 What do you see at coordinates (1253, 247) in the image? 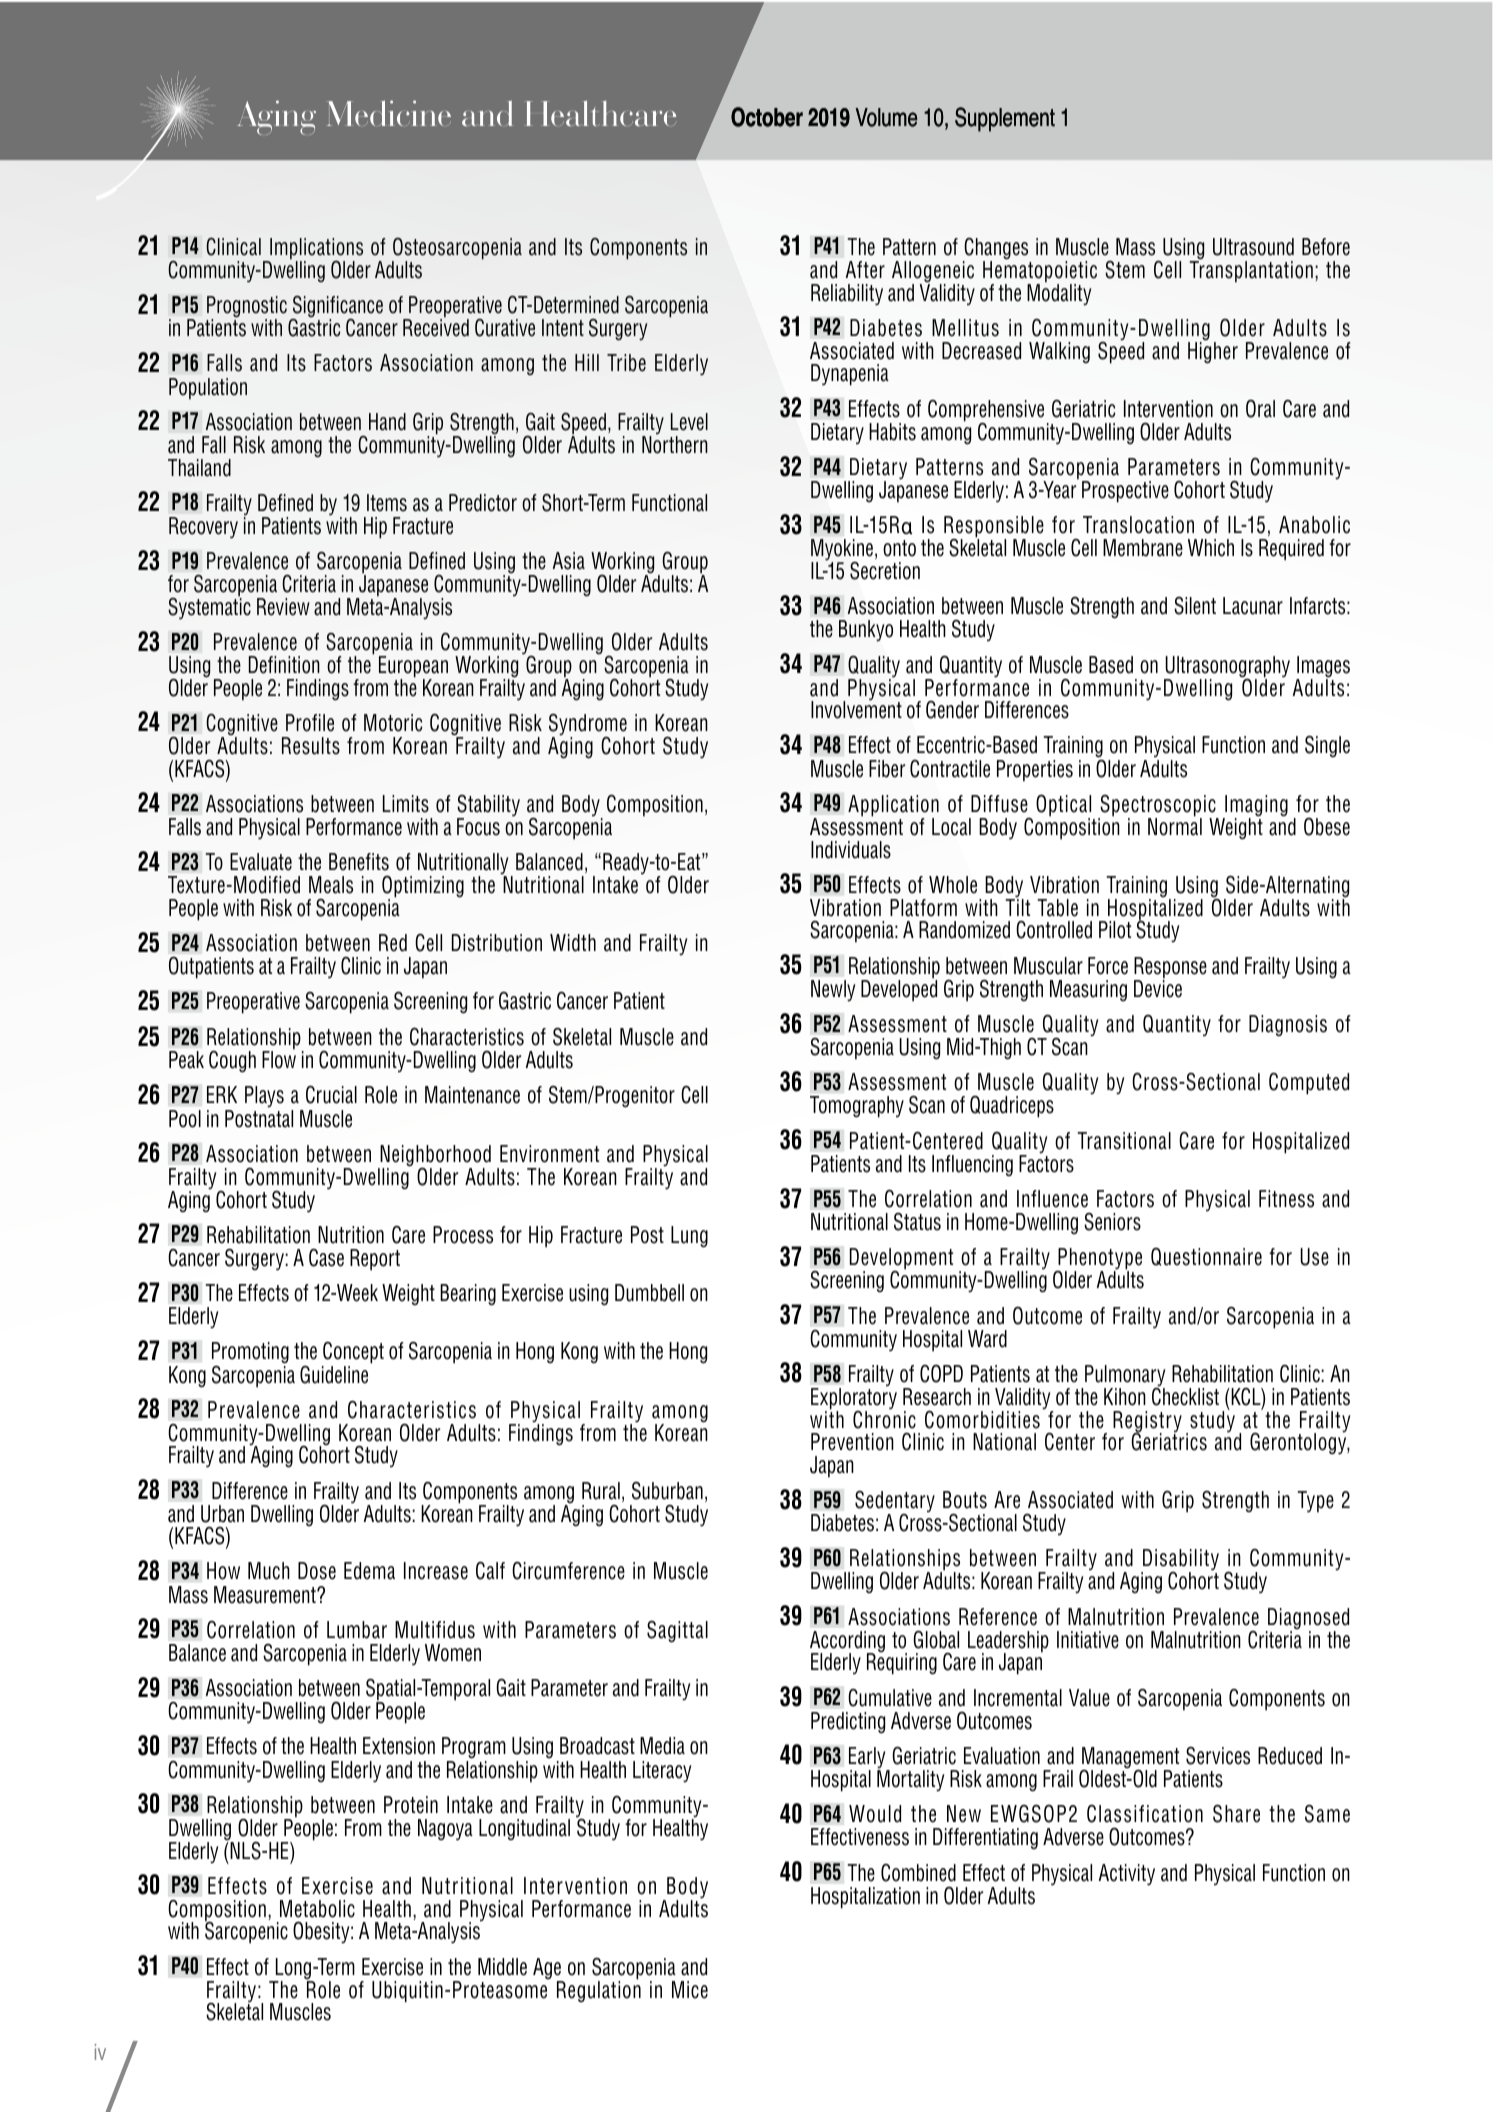
I see `Ultrasound` at bounding box center [1253, 247].
